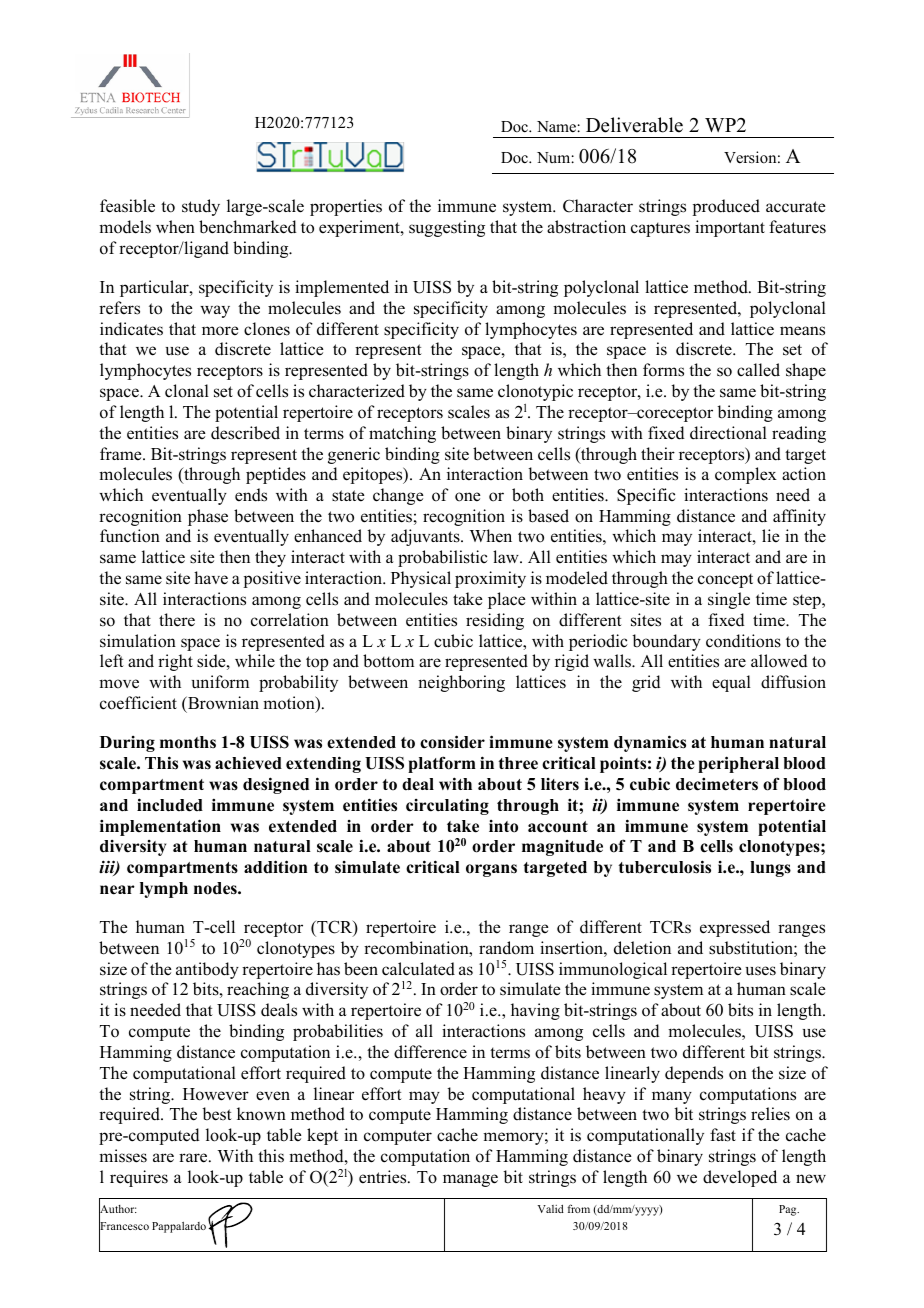  What do you see at coordinates (726, 207) in the screenshot?
I see `produced` at bounding box center [726, 207].
